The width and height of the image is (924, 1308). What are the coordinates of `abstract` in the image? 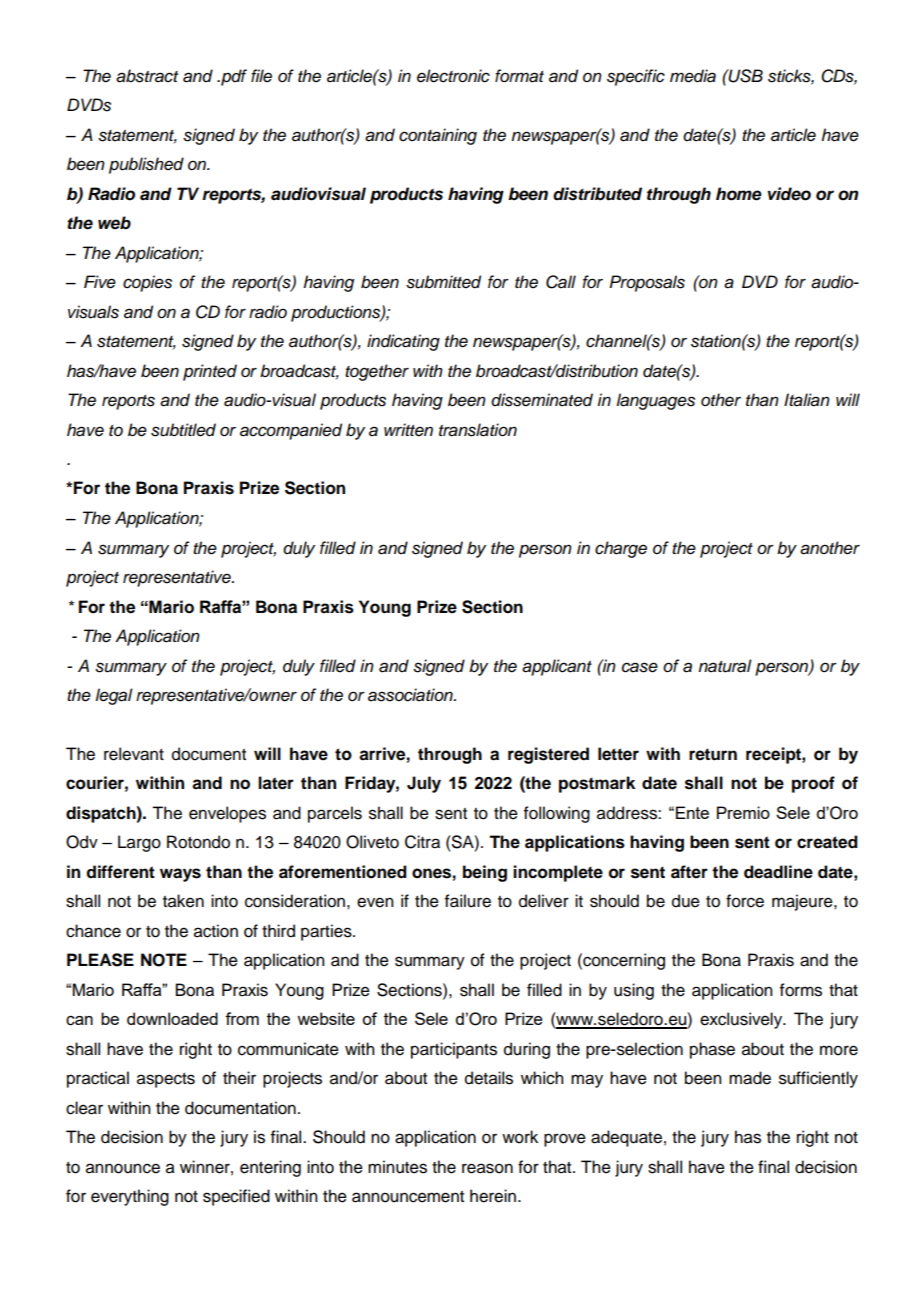 It's located at (147, 76).
